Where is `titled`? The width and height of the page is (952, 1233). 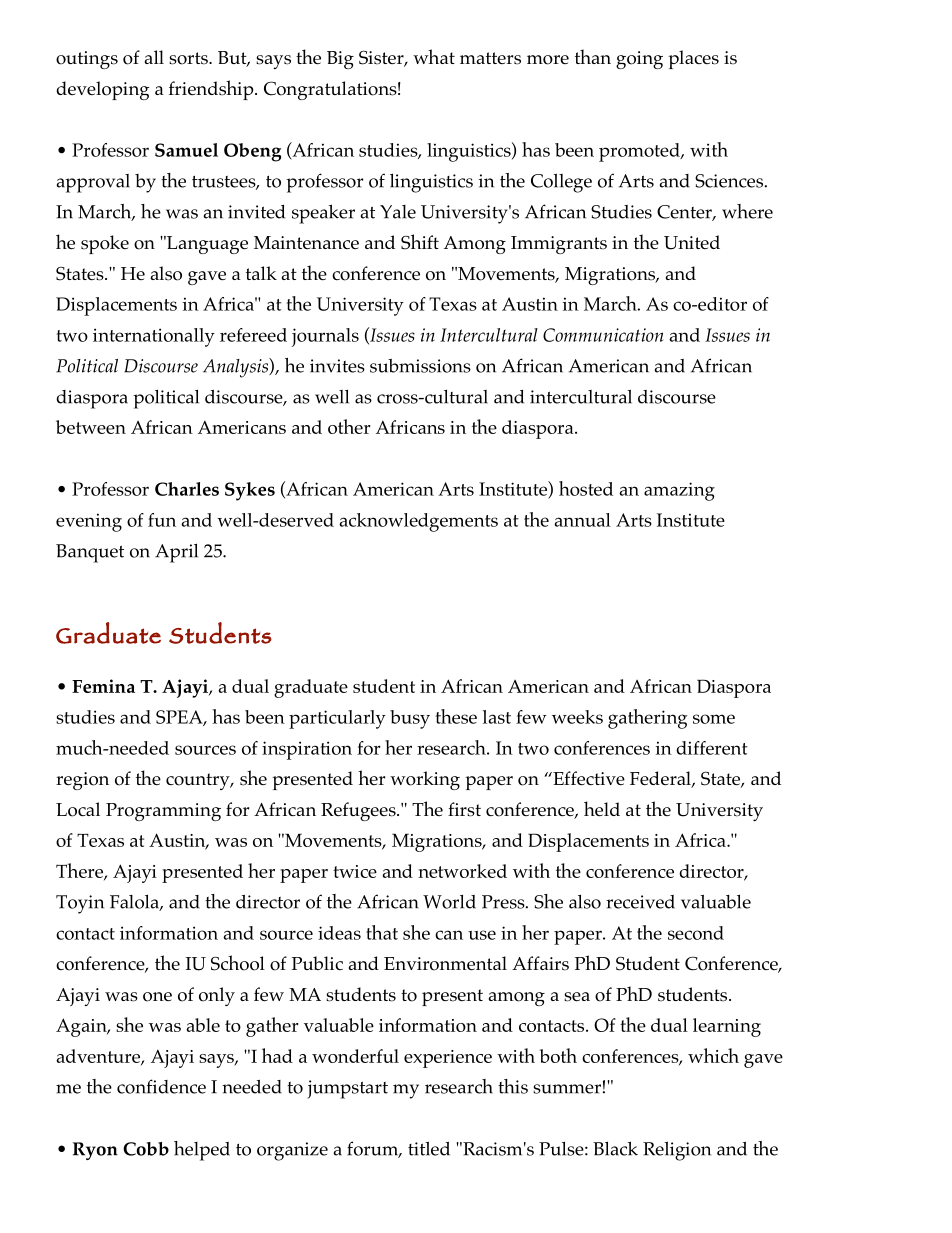 titled is located at coordinates (429, 1148).
